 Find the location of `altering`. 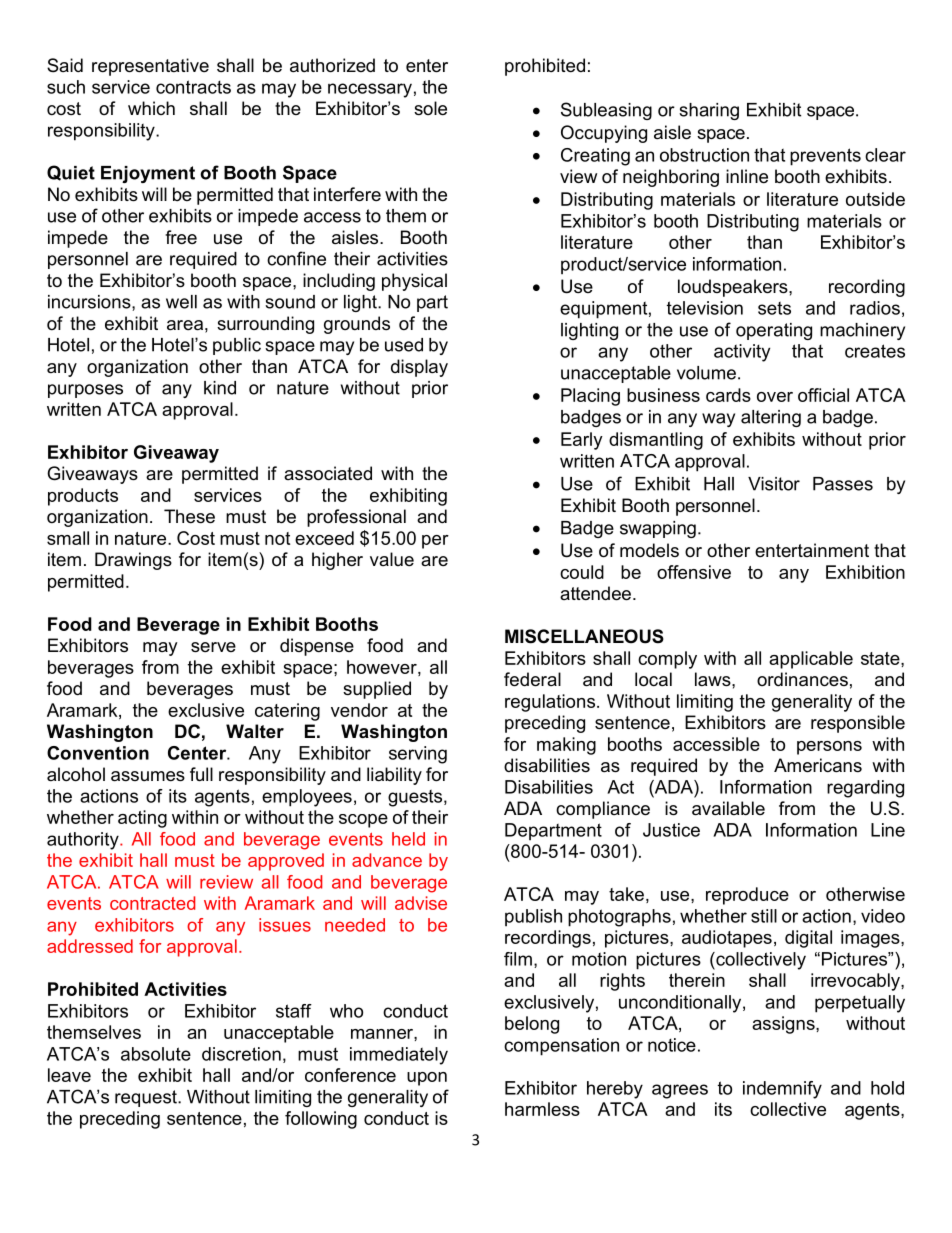

altering is located at coordinates (771, 418).
